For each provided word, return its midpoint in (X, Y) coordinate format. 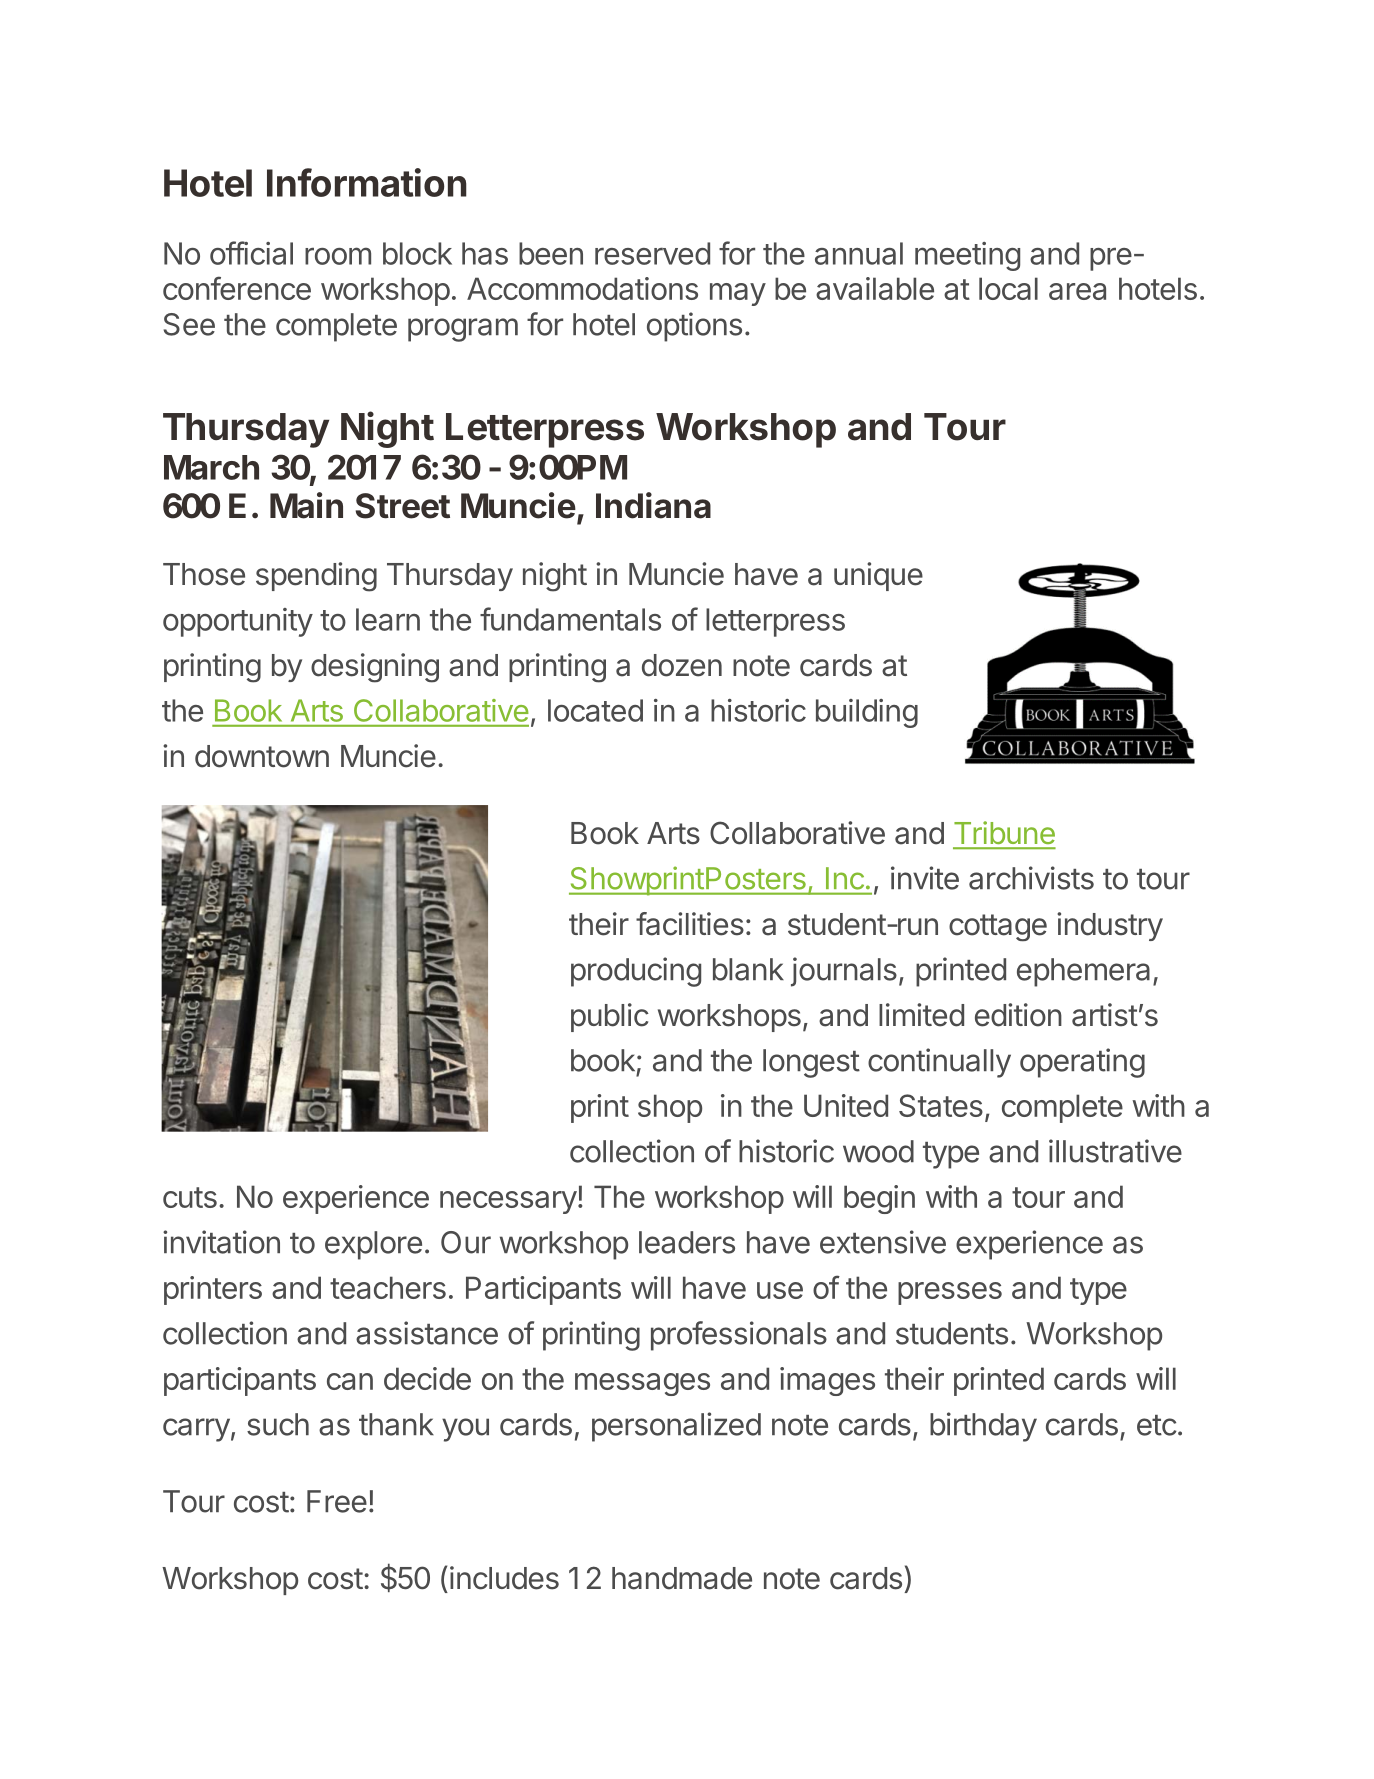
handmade (682, 1578)
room (338, 256)
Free (337, 1501)
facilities (690, 924)
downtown (262, 756)
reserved (652, 253)
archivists (1031, 878)
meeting (967, 256)
